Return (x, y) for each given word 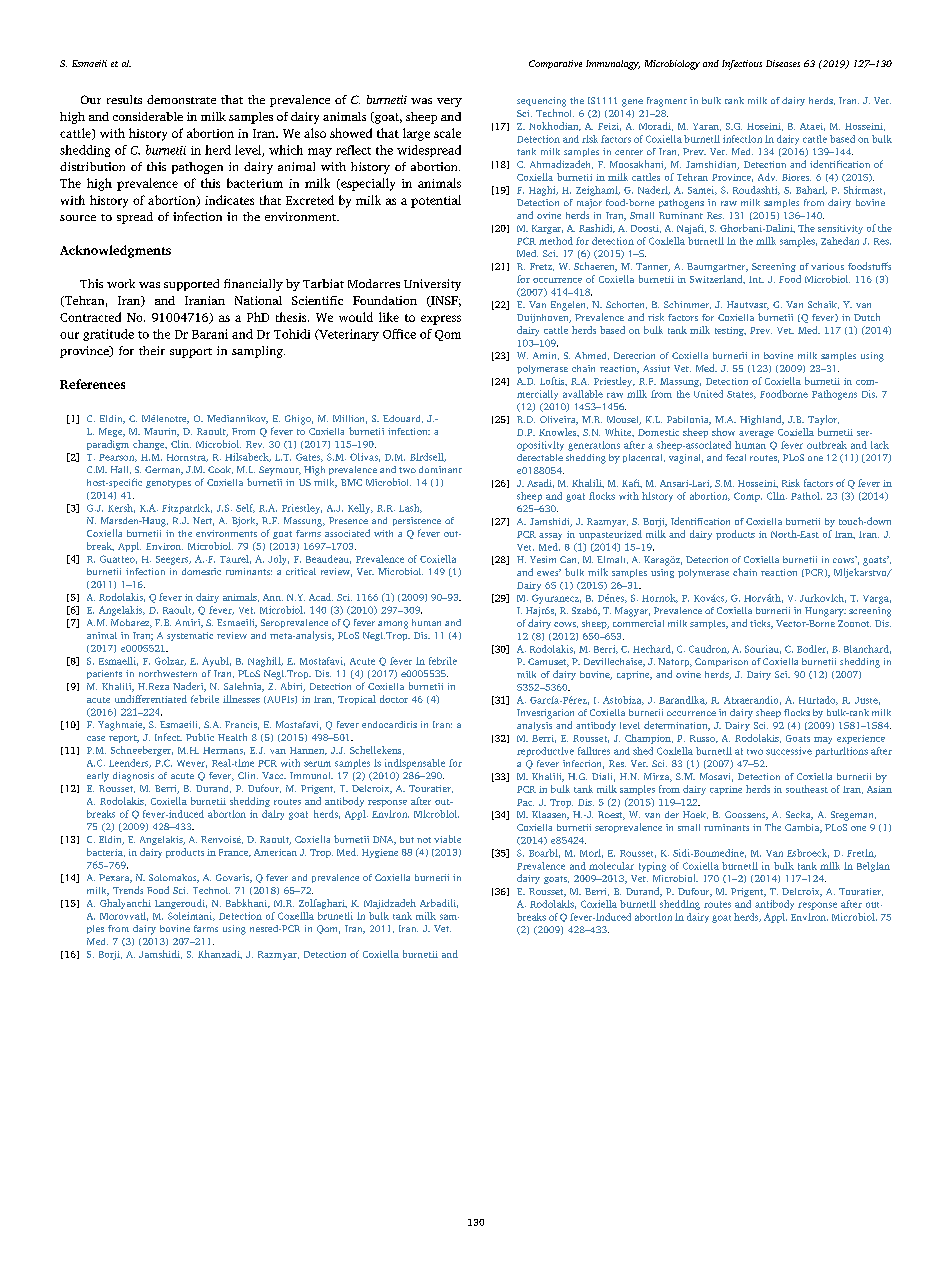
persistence (417, 521)
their (152, 350)
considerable (148, 116)
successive (789, 751)
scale (447, 133)
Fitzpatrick (187, 509)
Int (756, 279)
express (441, 320)
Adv (767, 177)
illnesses (241, 699)
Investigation (545, 714)
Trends (128, 890)
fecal (736, 457)
